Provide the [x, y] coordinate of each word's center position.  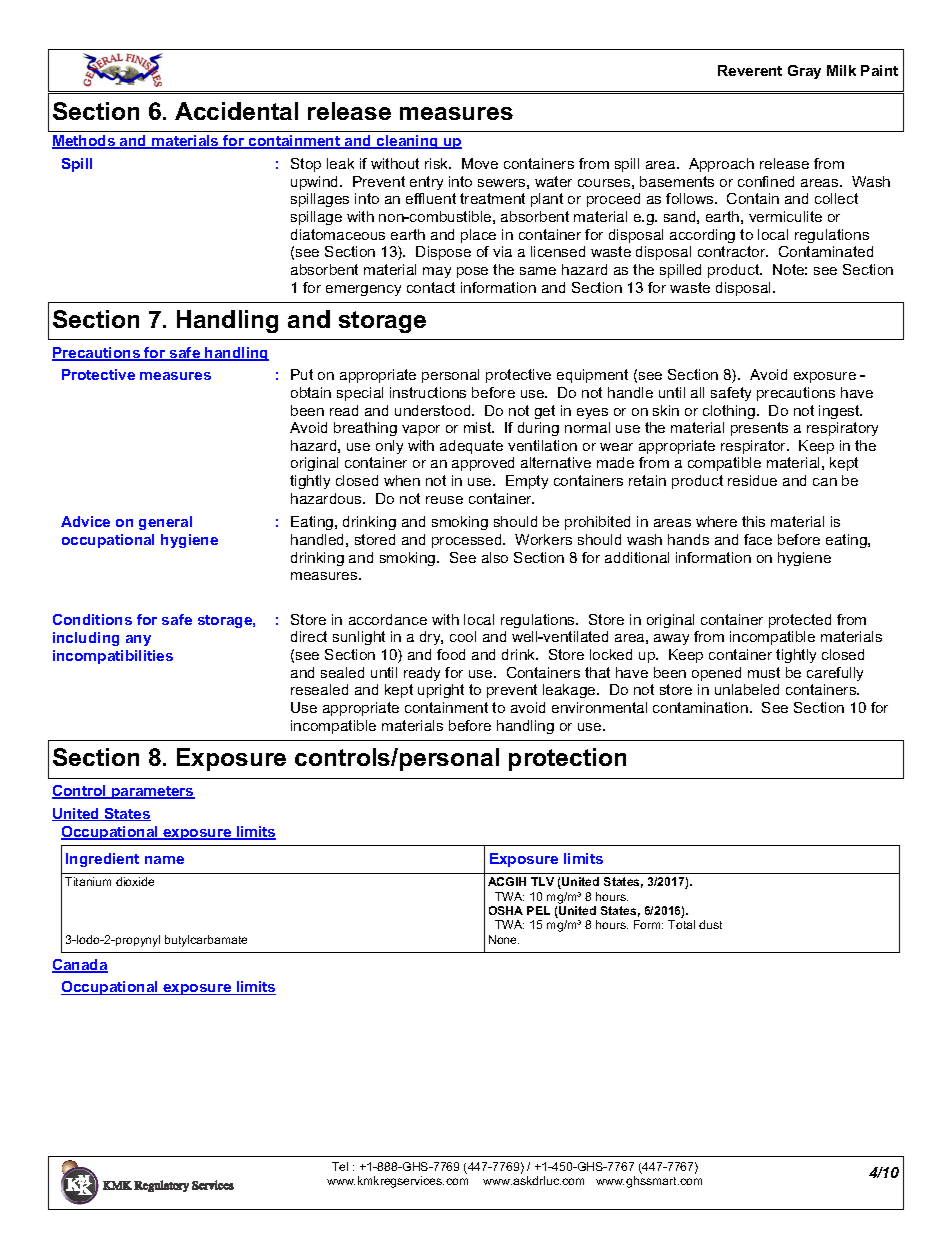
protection [567, 759]
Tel [340, 1166]
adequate [471, 447]
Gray [804, 72]
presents [759, 429]
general [165, 523]
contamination [700, 707]
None [504, 939]
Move [480, 163]
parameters [152, 792]
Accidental [236, 111]
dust [710, 924]
